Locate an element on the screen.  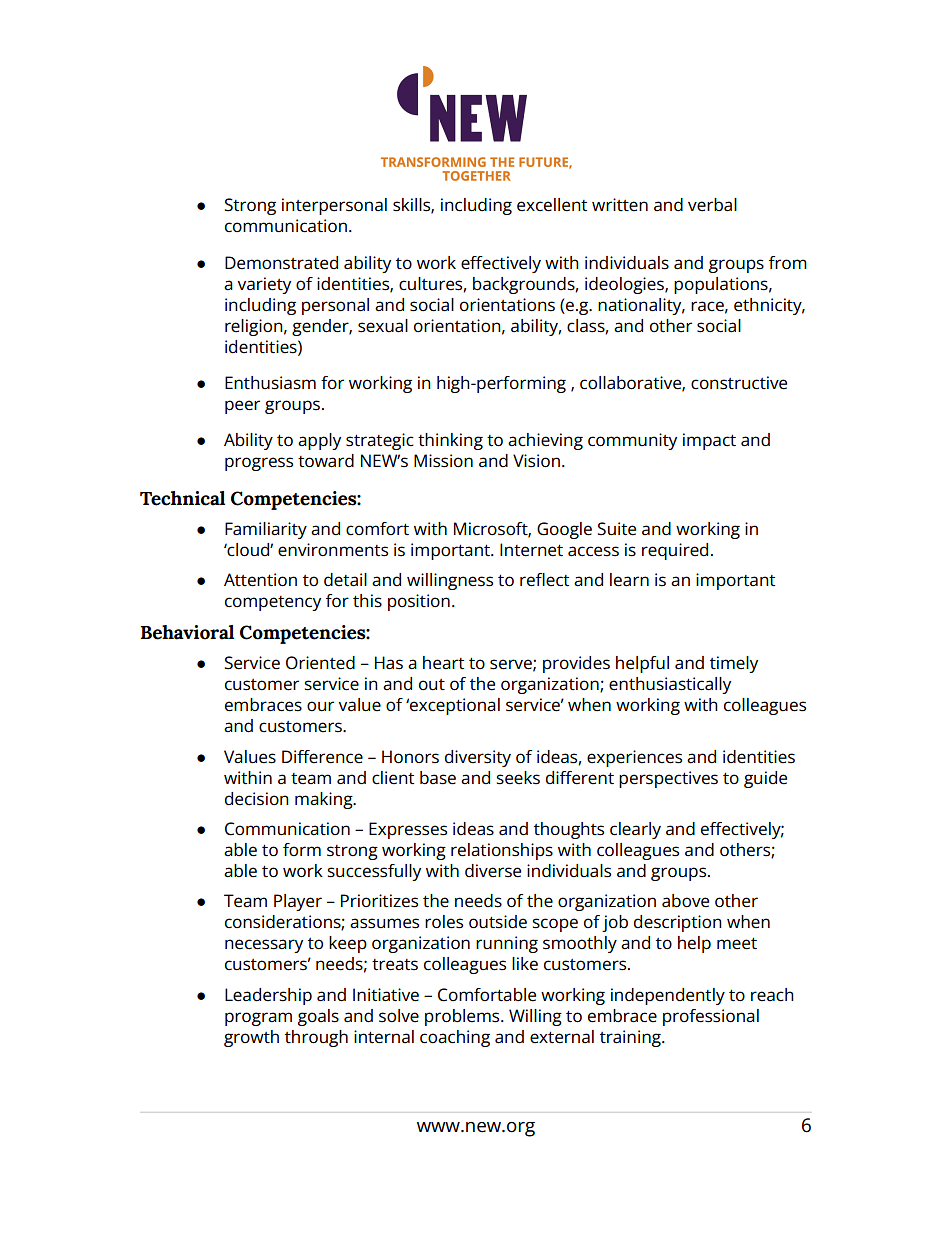
verbal is located at coordinates (712, 205).
